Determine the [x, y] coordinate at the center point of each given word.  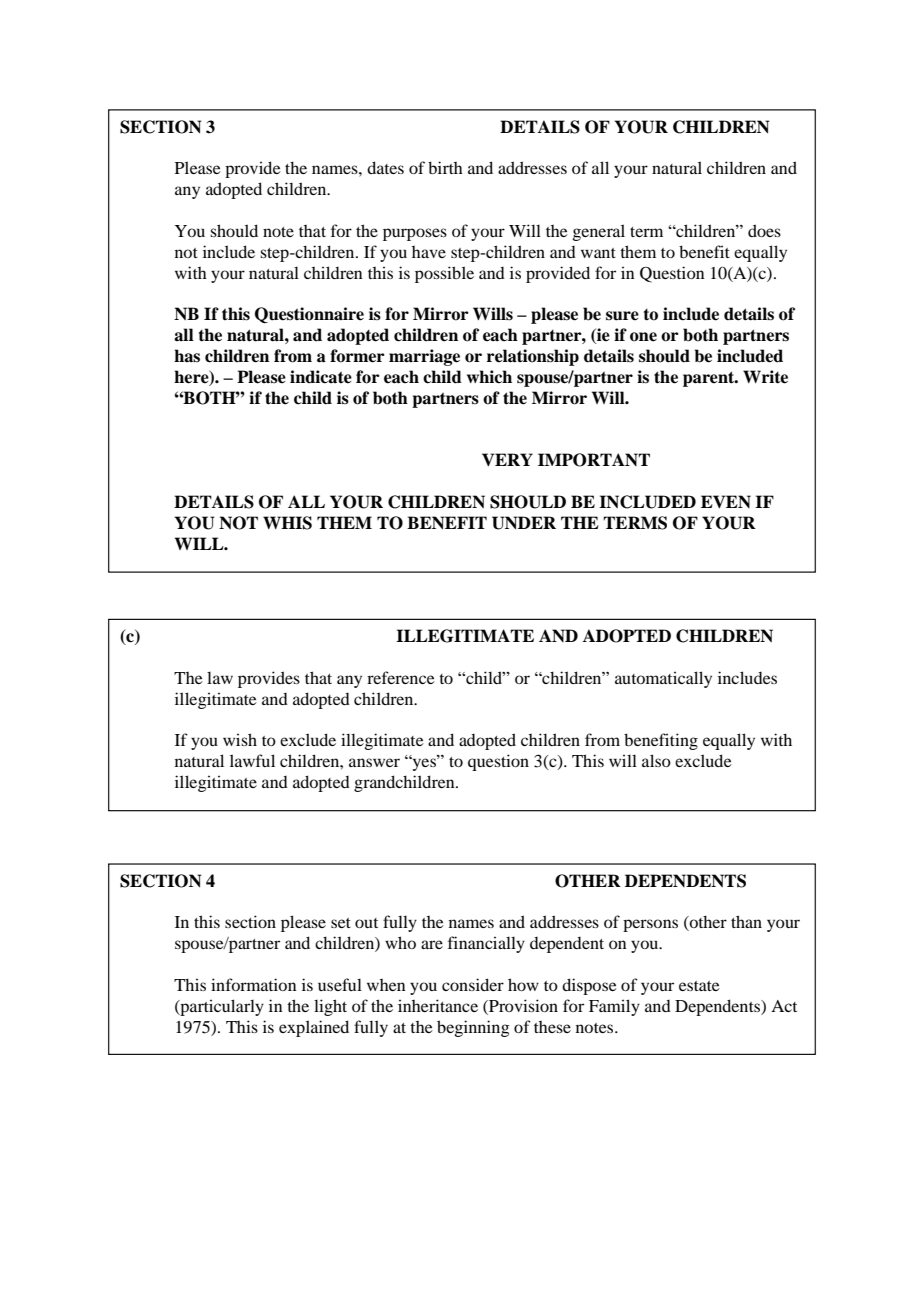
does [764, 230]
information [253, 984]
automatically [663, 679]
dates [385, 167]
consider [473, 984]
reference [401, 677]
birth [445, 167]
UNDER [524, 523]
